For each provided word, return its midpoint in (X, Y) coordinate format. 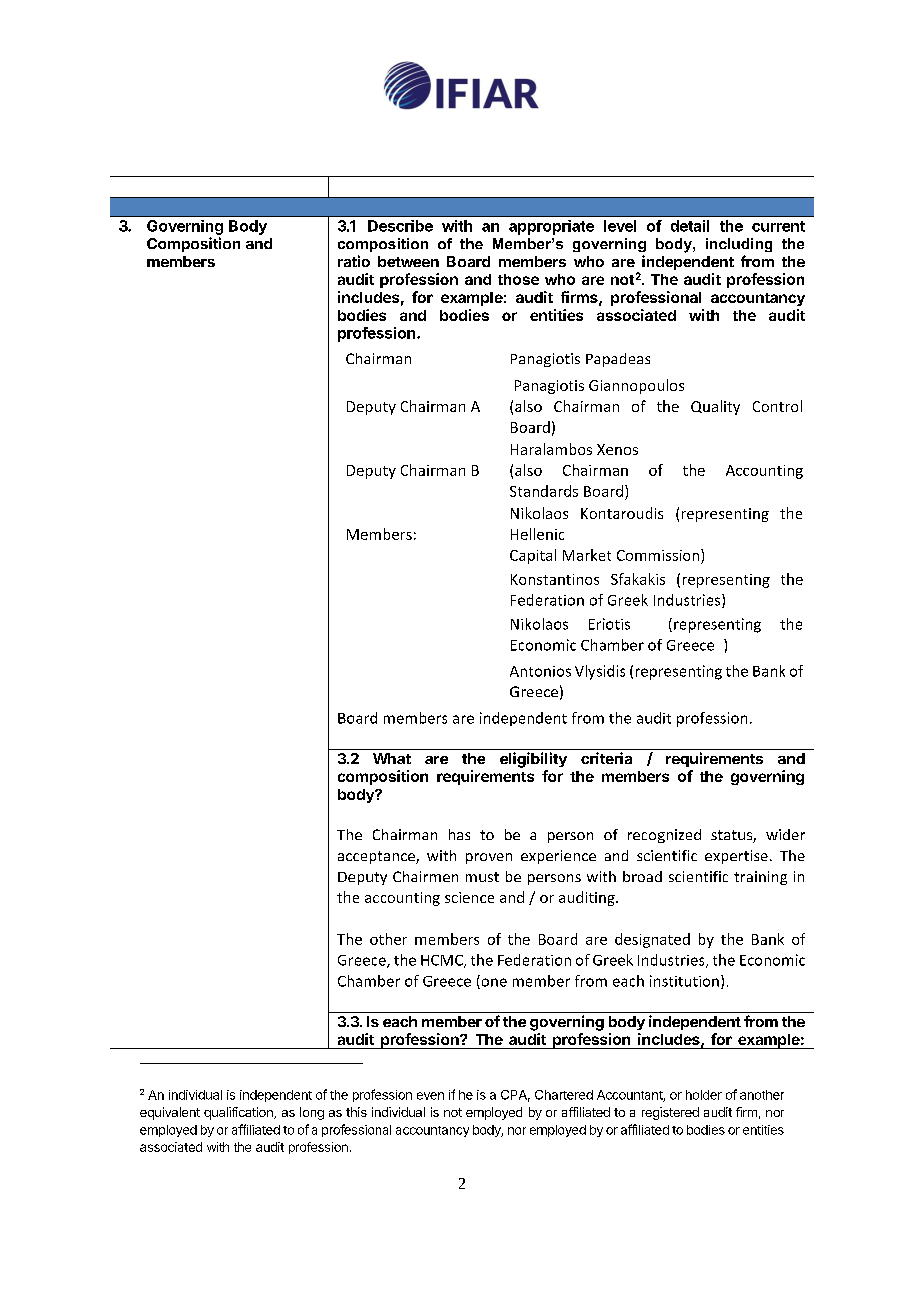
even (430, 1096)
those (518, 279)
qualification (239, 1113)
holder (704, 1095)
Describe (400, 226)
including (739, 245)
